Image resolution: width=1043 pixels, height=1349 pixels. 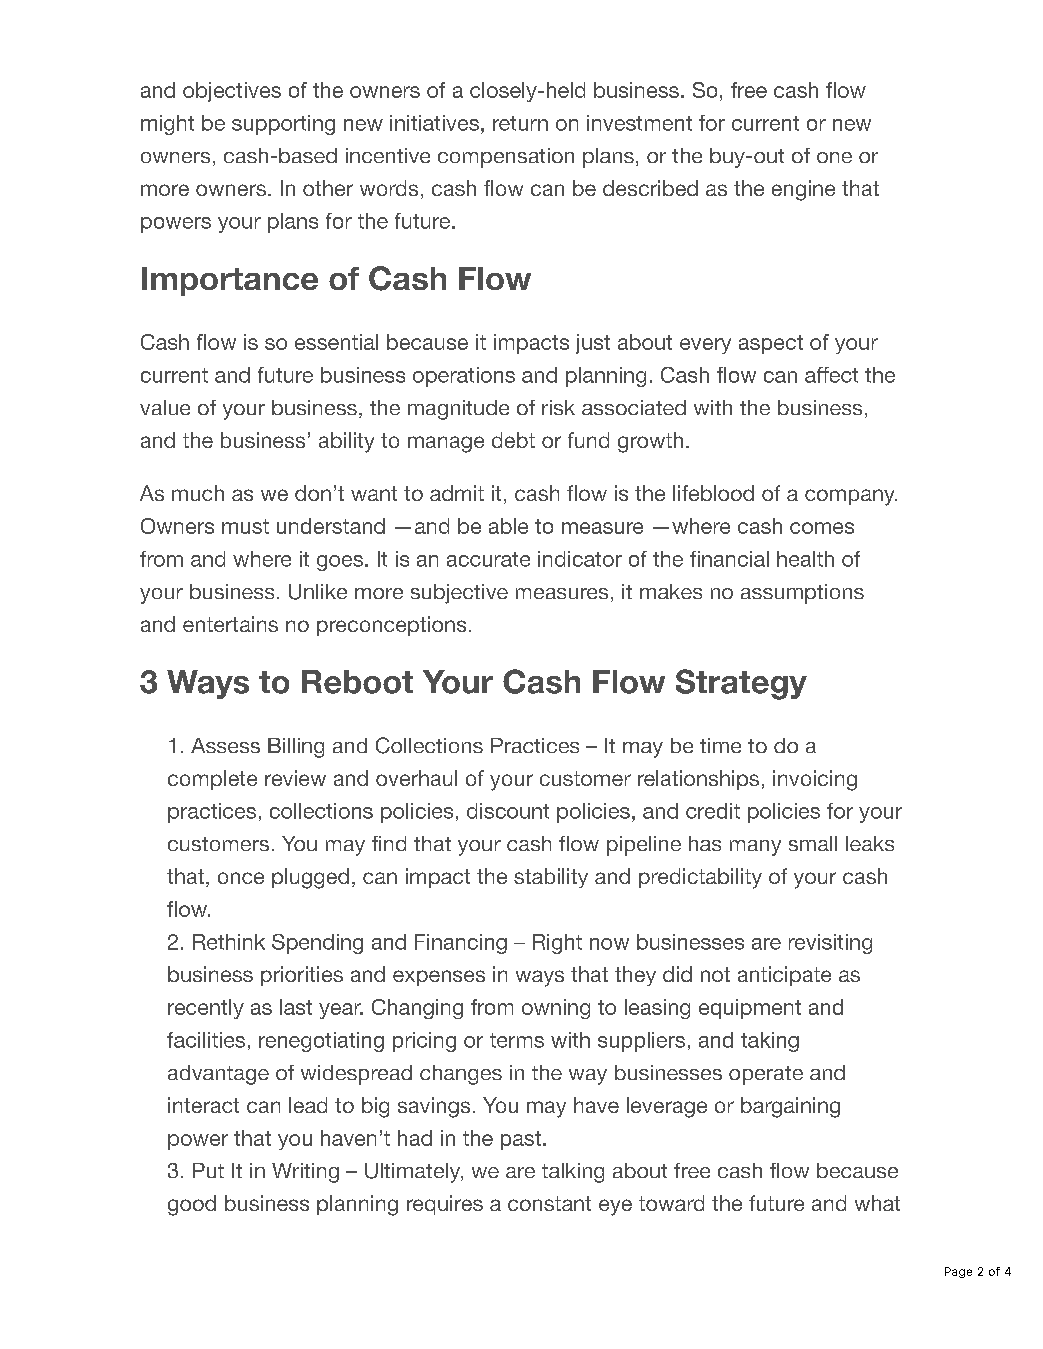 I want to click on good, so click(x=192, y=1205).
